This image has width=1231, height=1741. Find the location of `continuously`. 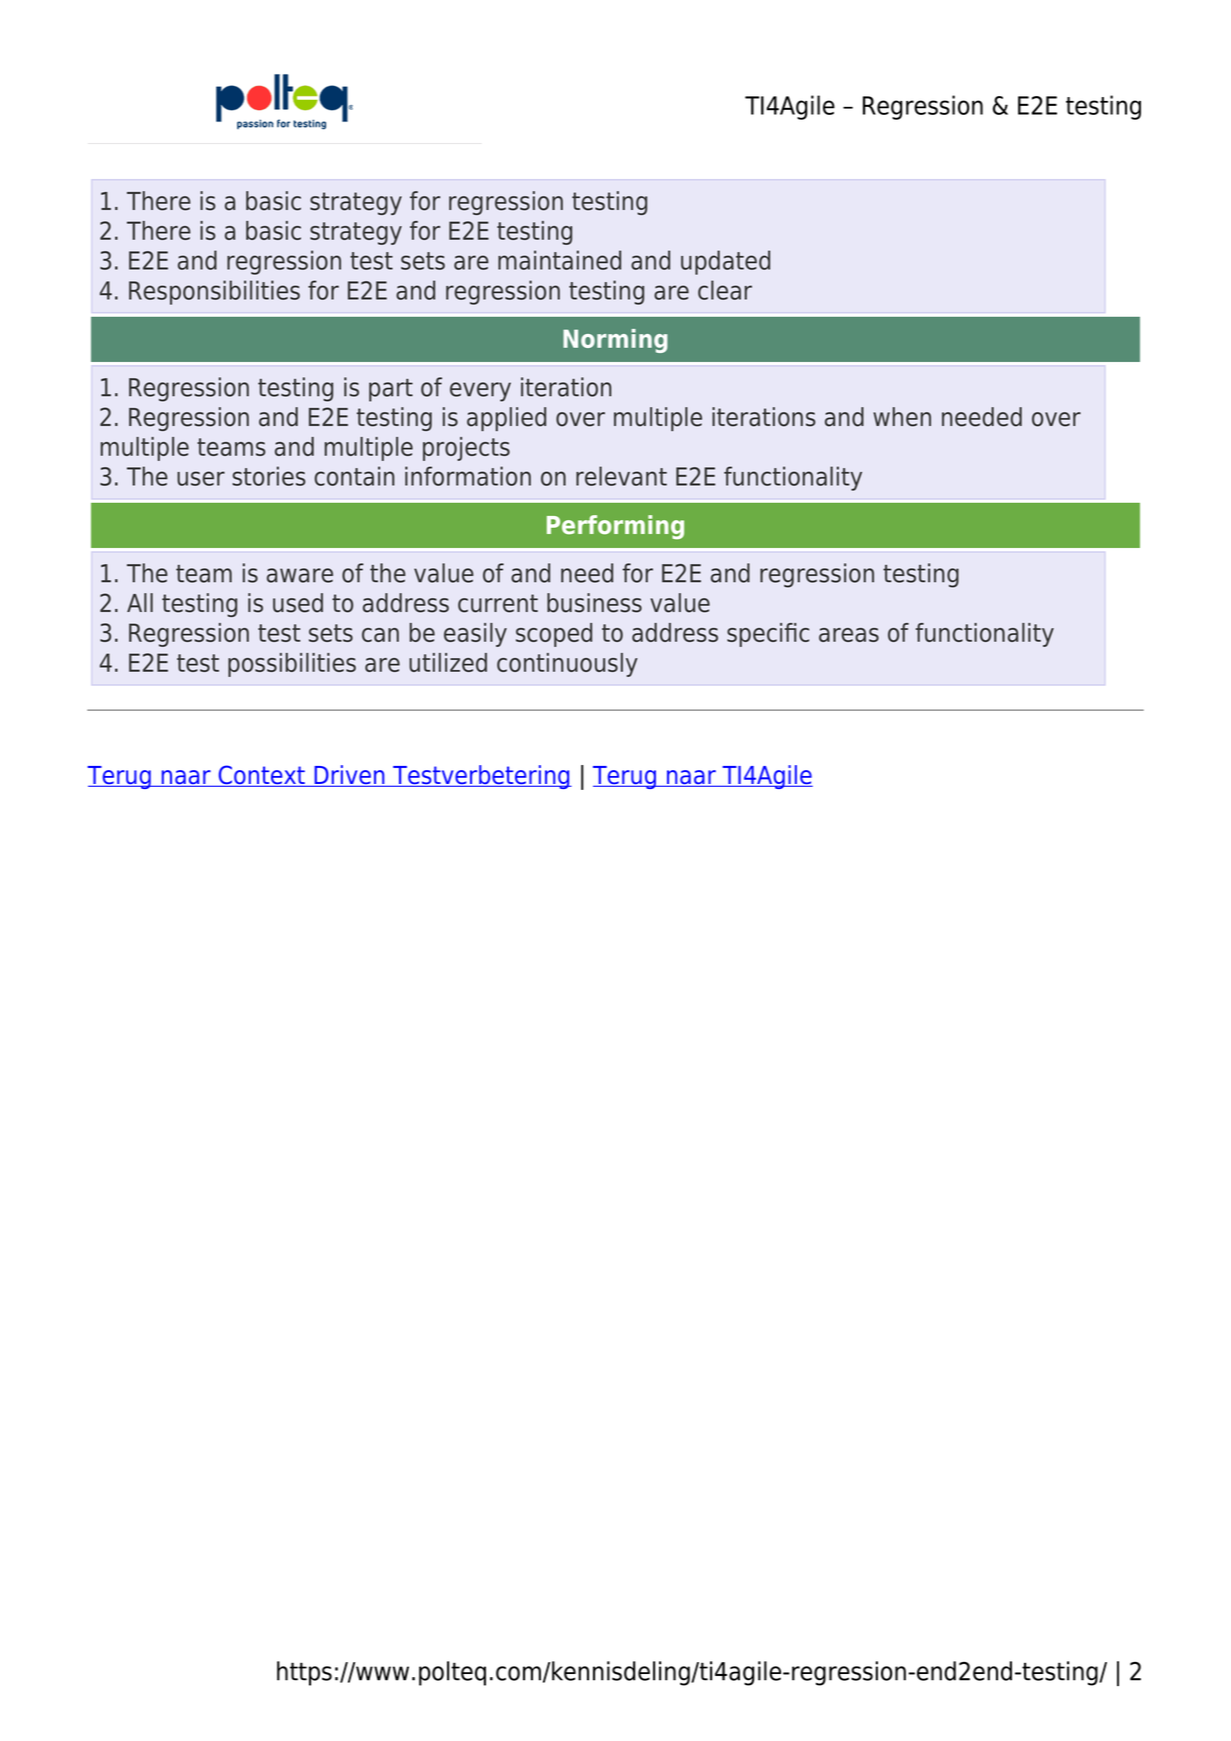

continuously is located at coordinates (567, 665).
